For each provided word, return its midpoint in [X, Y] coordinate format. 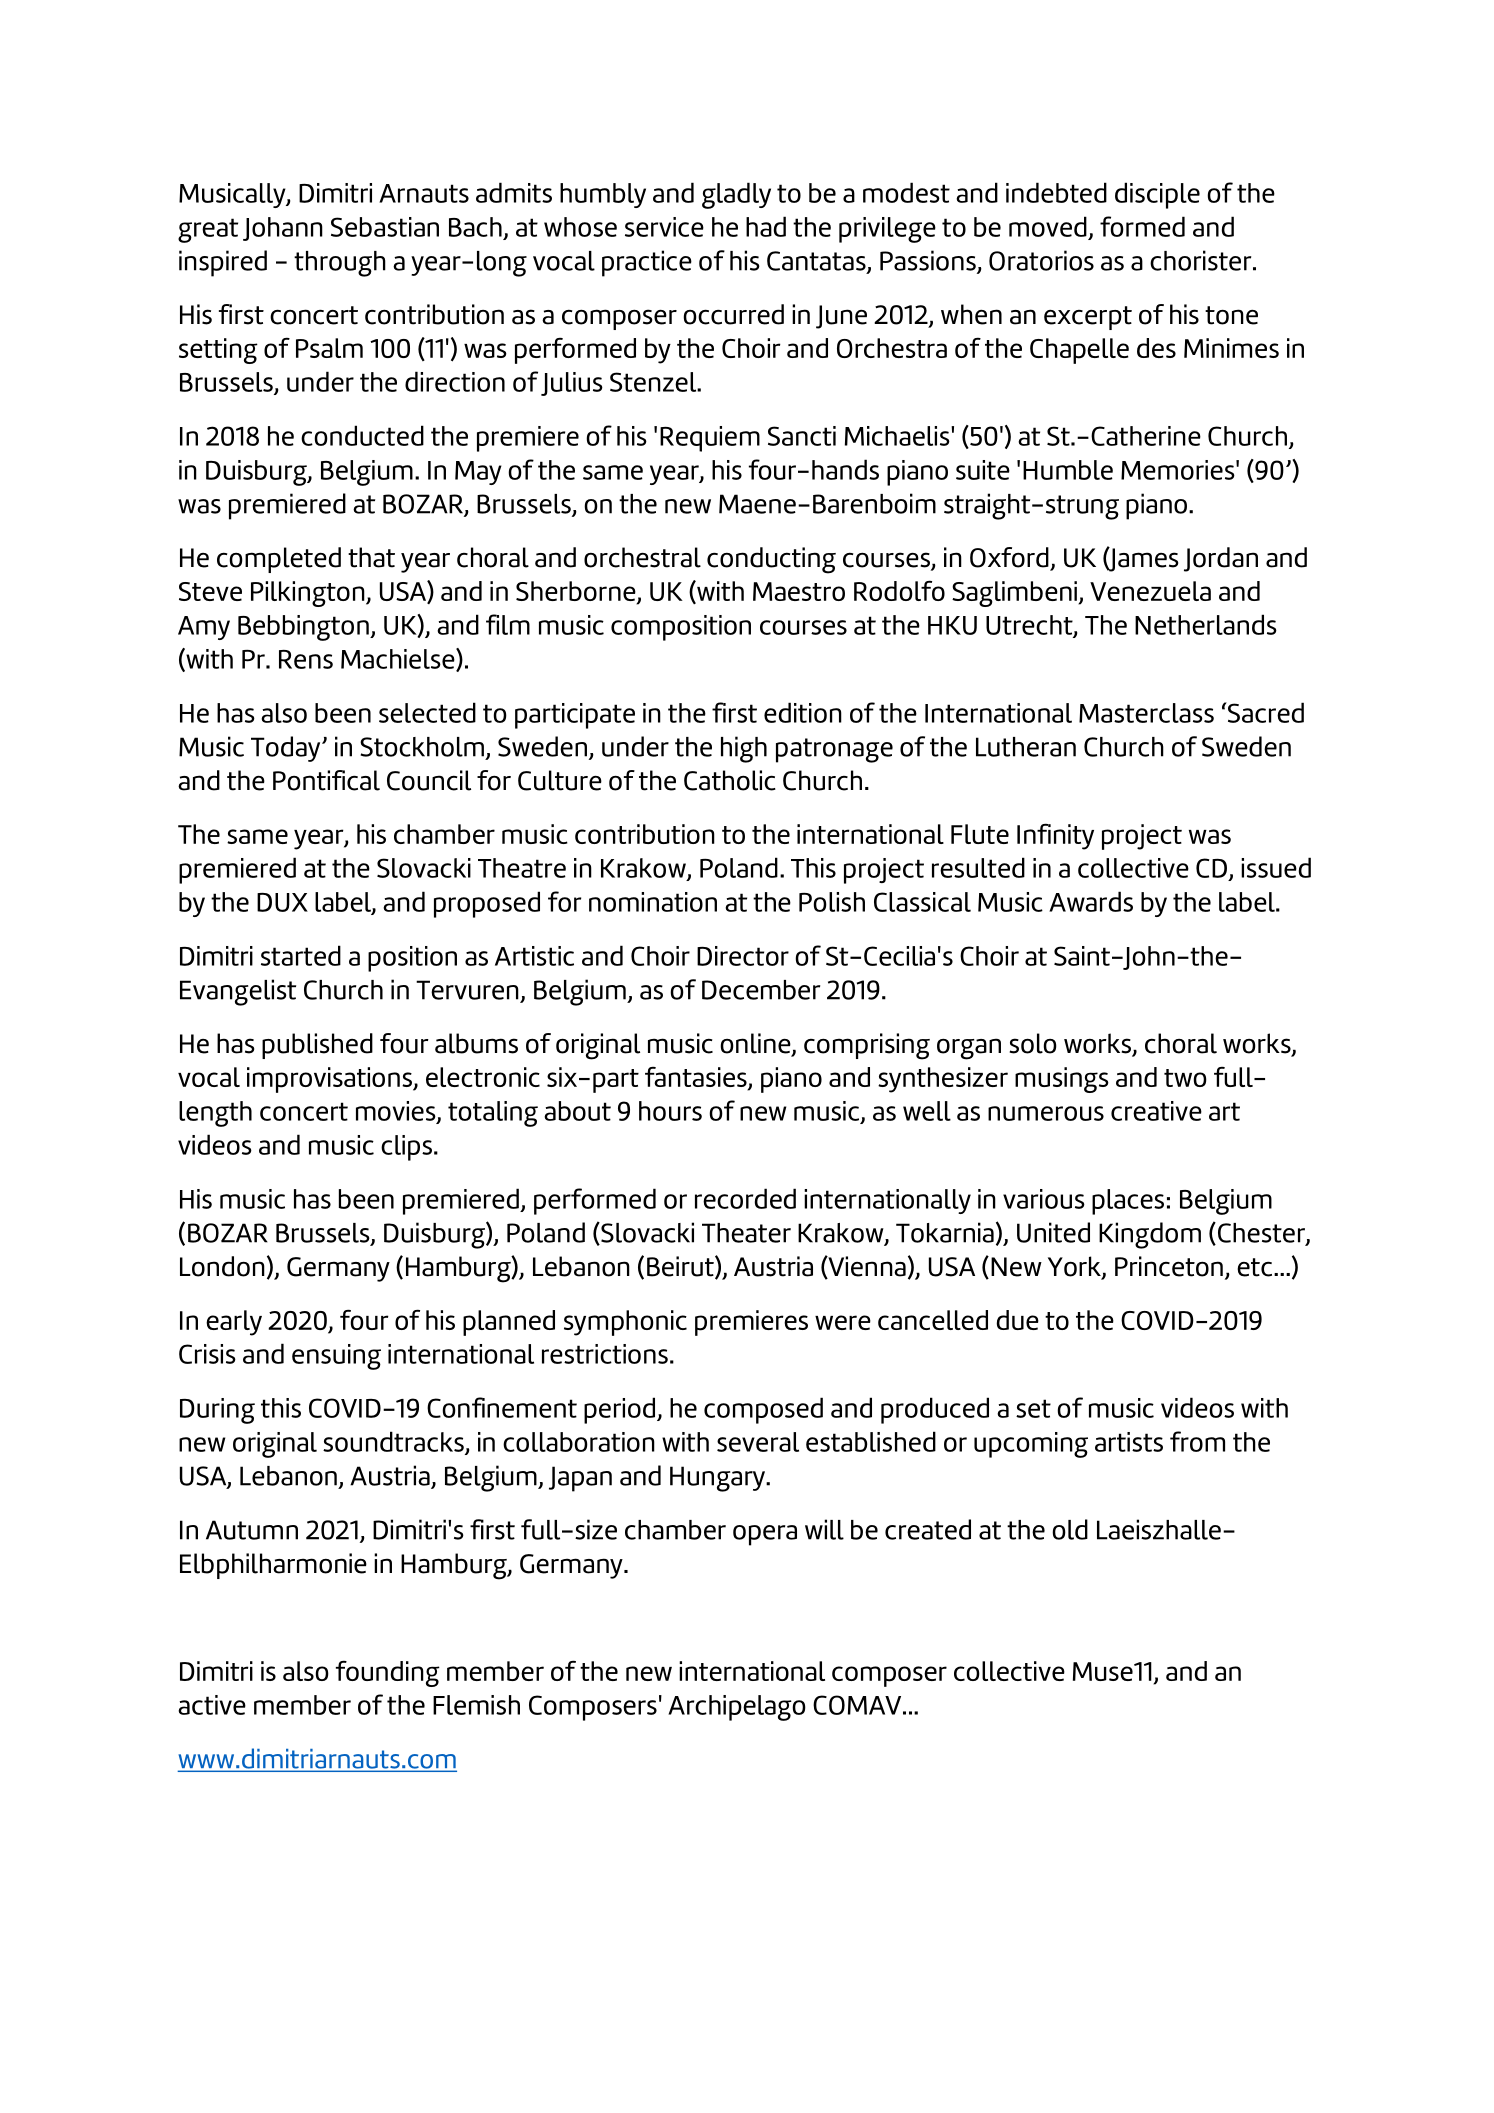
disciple [1157, 195]
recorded [745, 1198]
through [340, 264]
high [744, 749]
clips [406, 1148]
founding [388, 1673]
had [766, 226]
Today [287, 749]
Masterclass [1146, 713]
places [1128, 1202]
